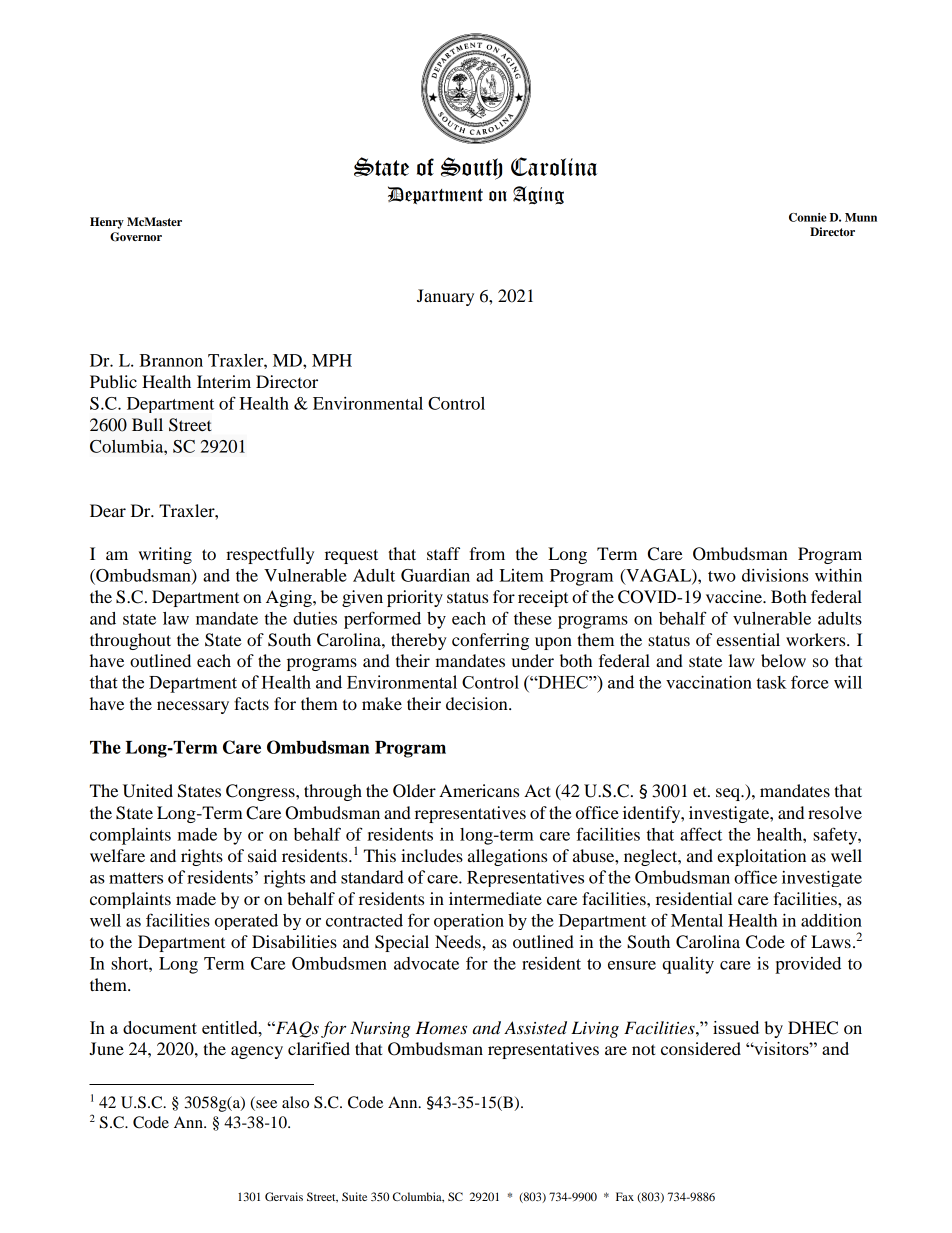 This image has width=952, height=1233. Describe the element at coordinates (487, 553) in the image. I see `from` at that location.
